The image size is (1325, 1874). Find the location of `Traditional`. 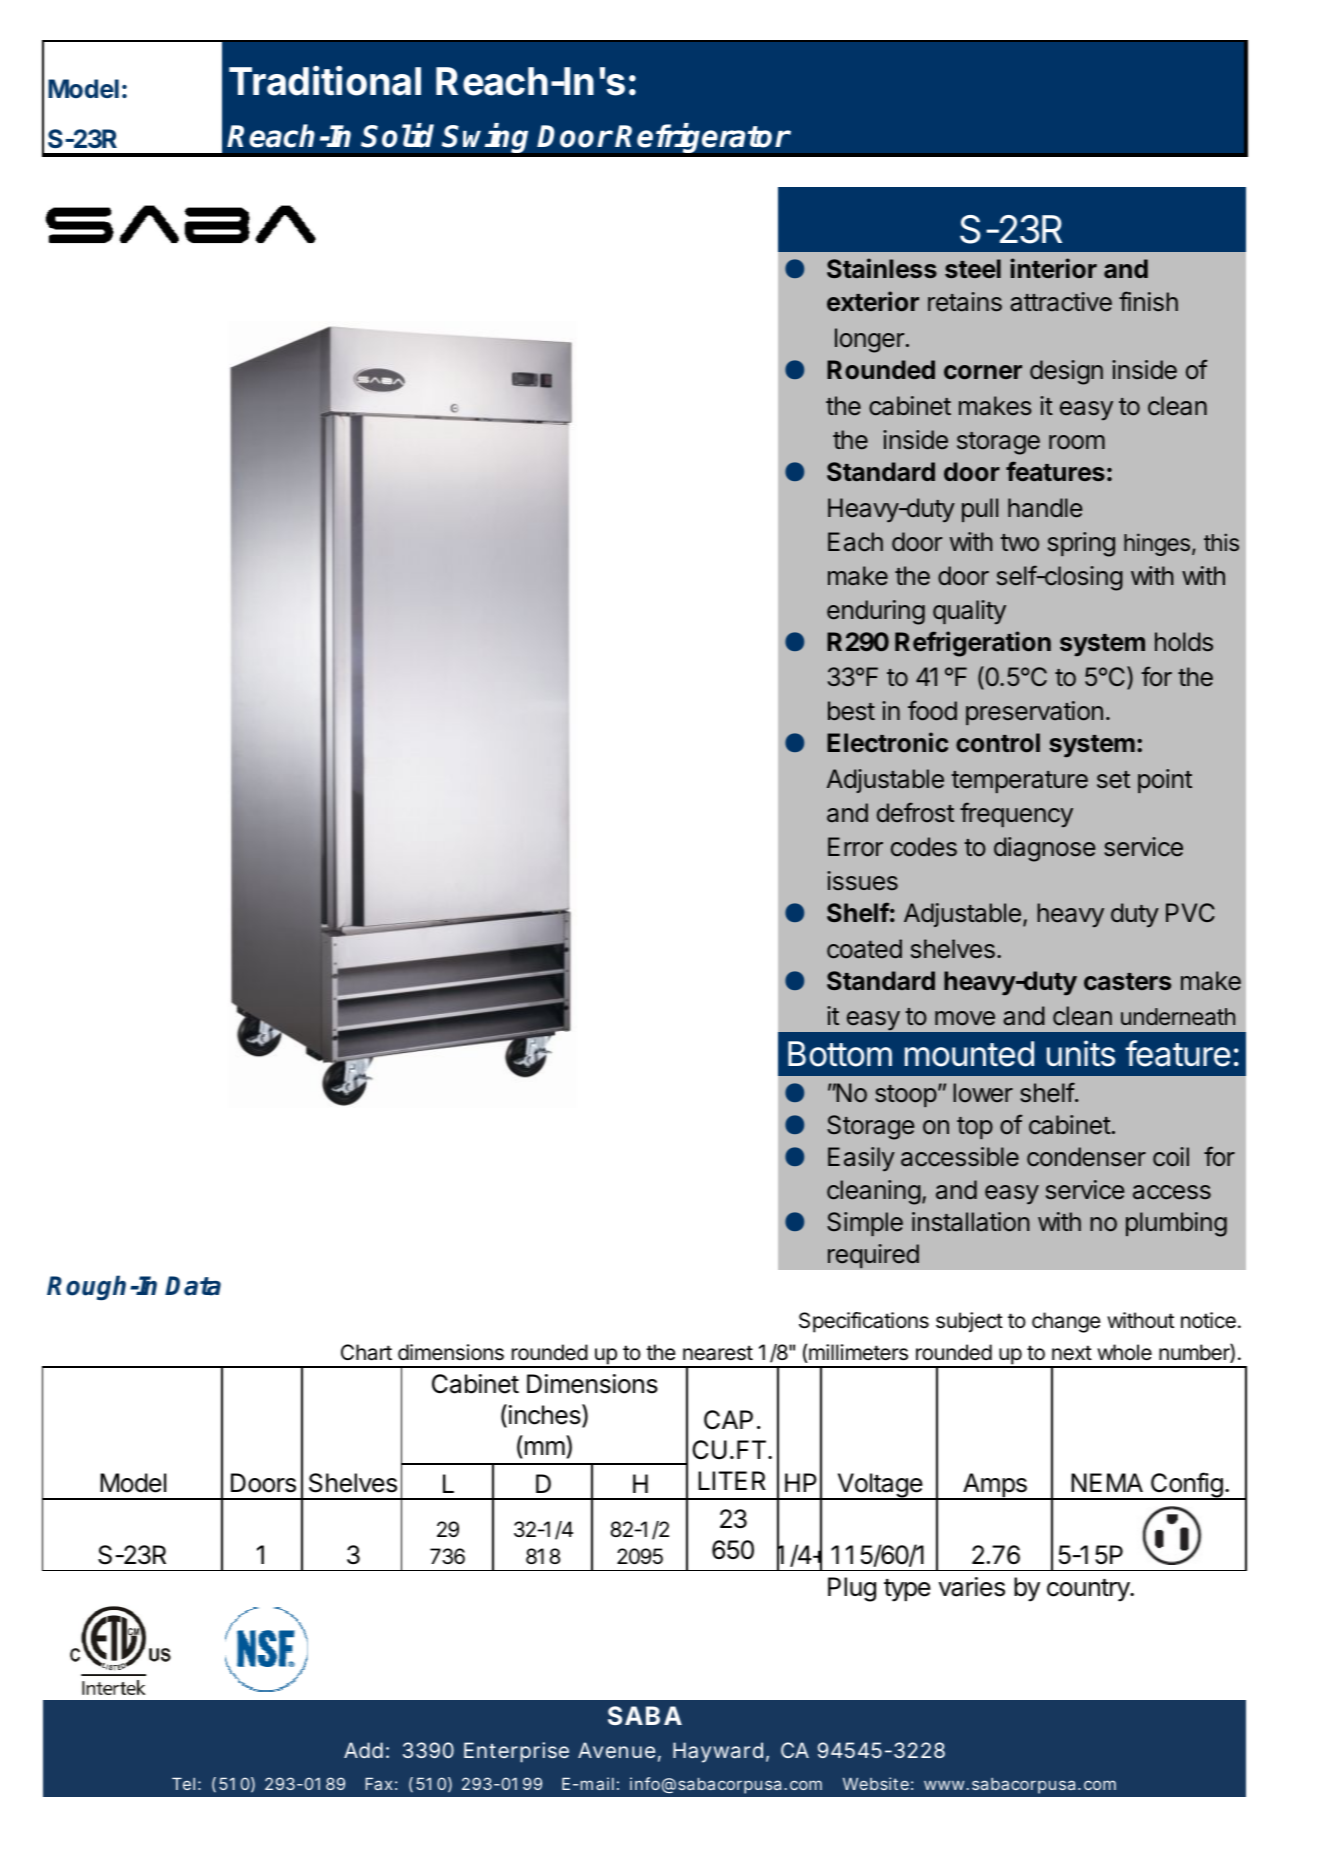

Traditional is located at coordinates (325, 81).
